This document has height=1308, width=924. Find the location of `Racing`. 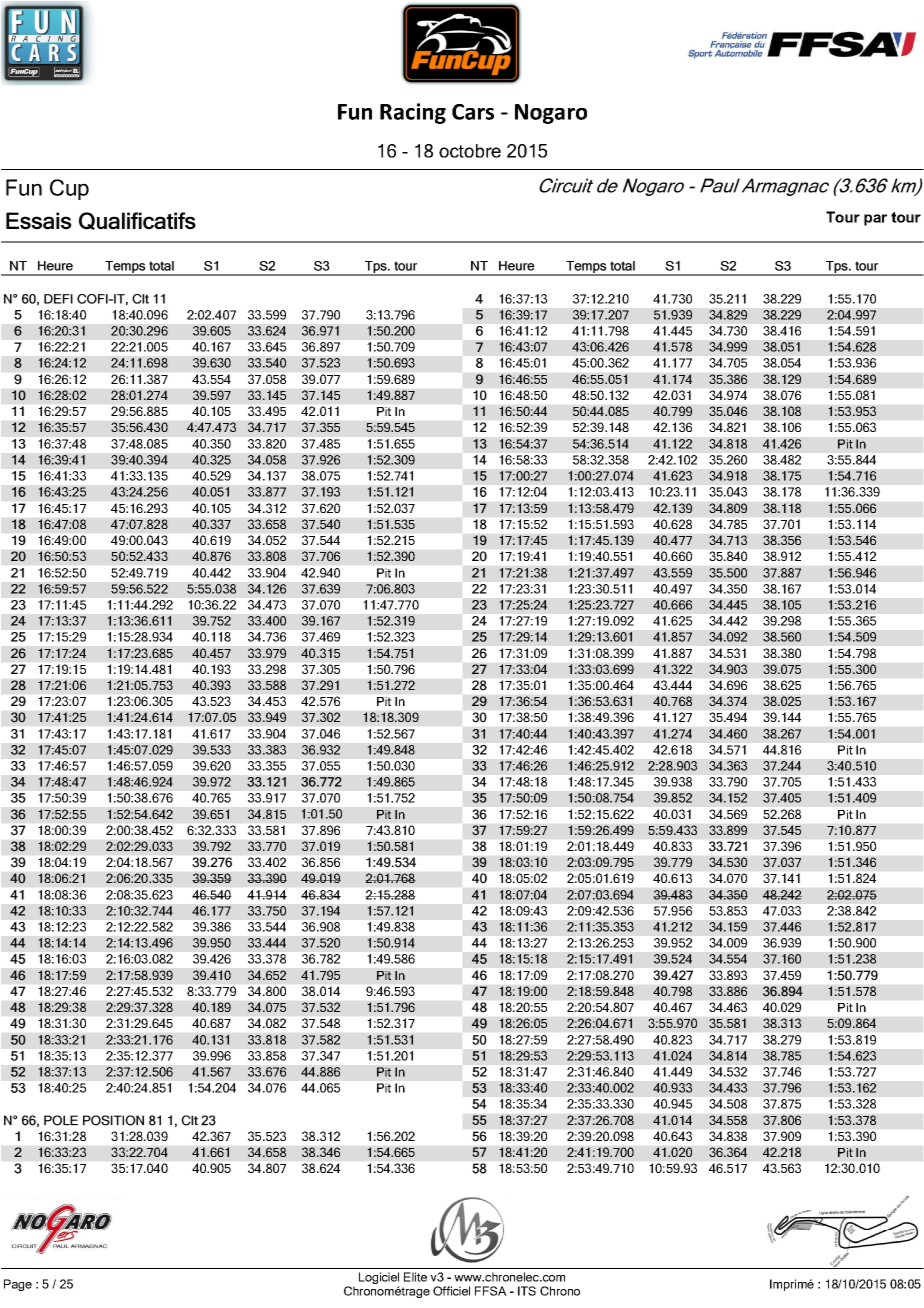

Racing is located at coordinates (413, 113).
